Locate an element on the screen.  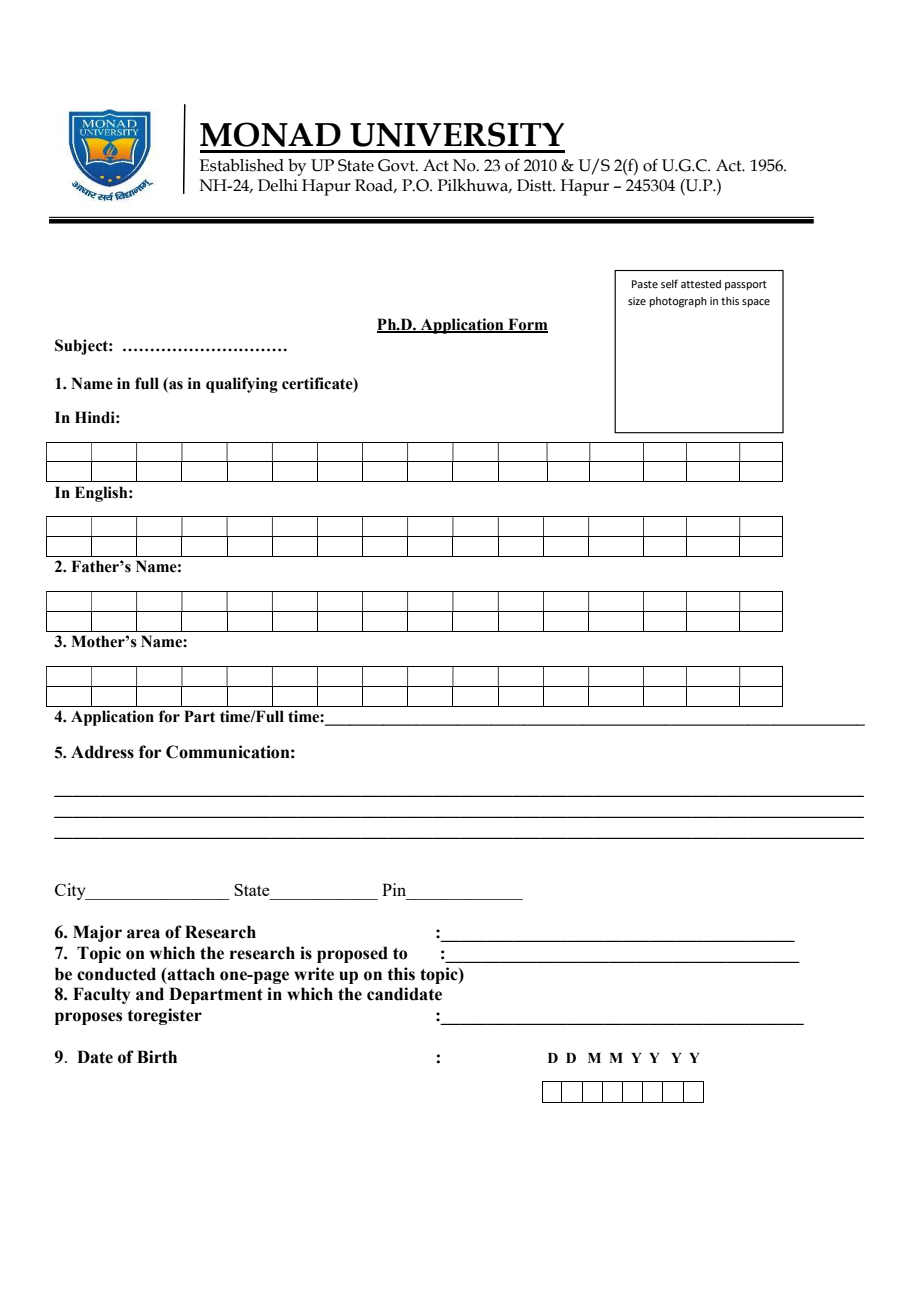
space is located at coordinates (756, 303).
